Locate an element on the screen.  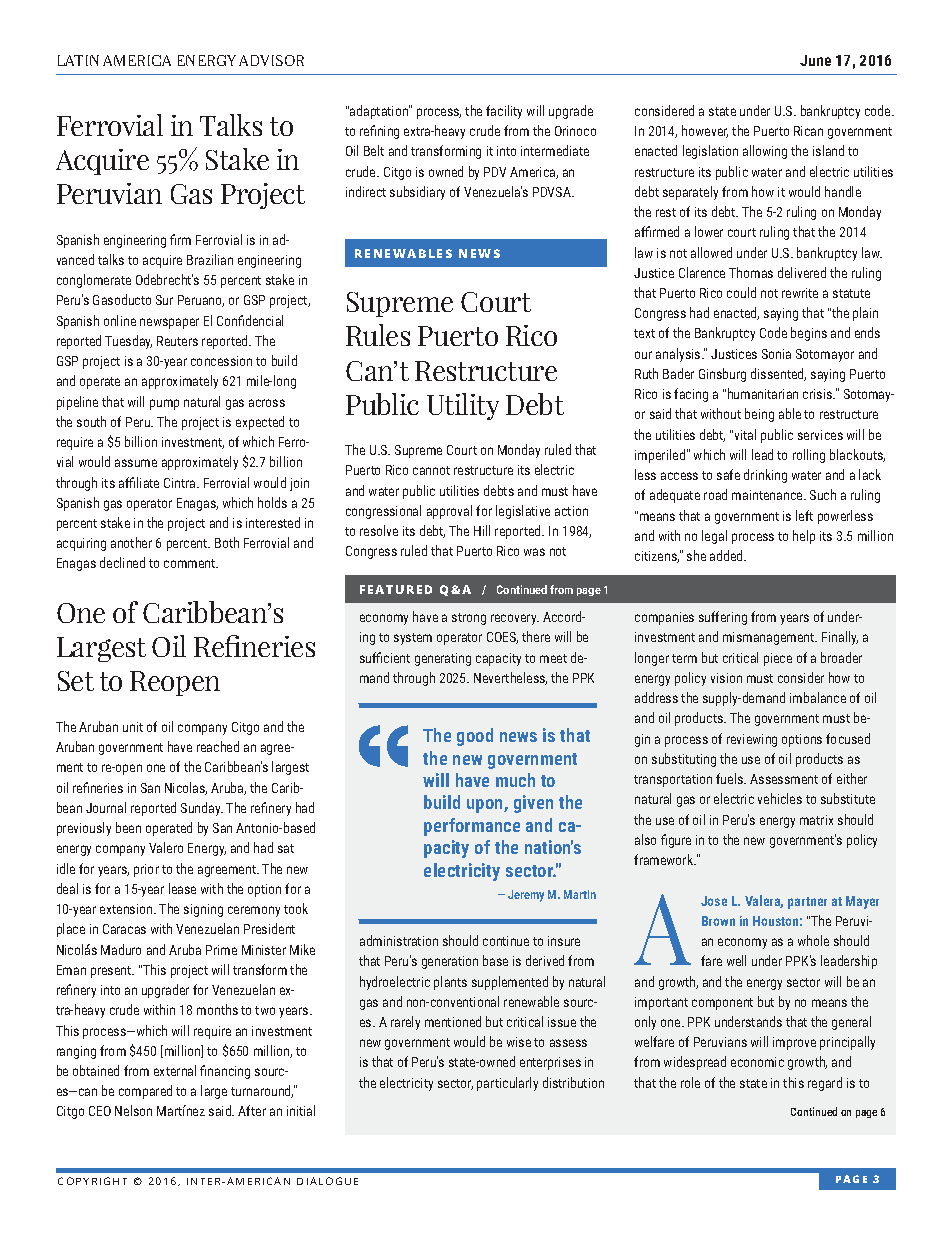
June is located at coordinates (815, 60).
